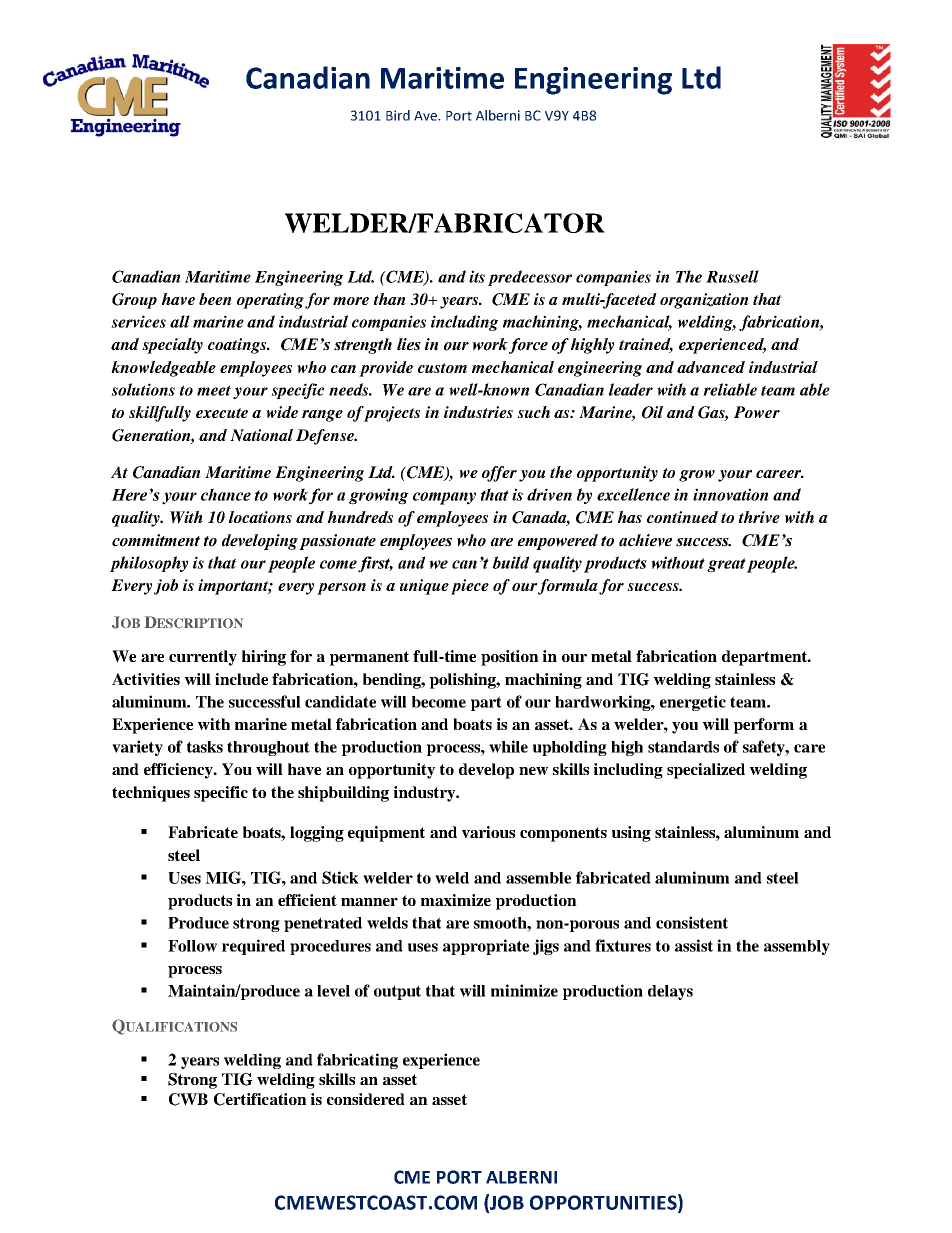 The width and height of the screenshot is (952, 1233). I want to click on while, so click(508, 746).
